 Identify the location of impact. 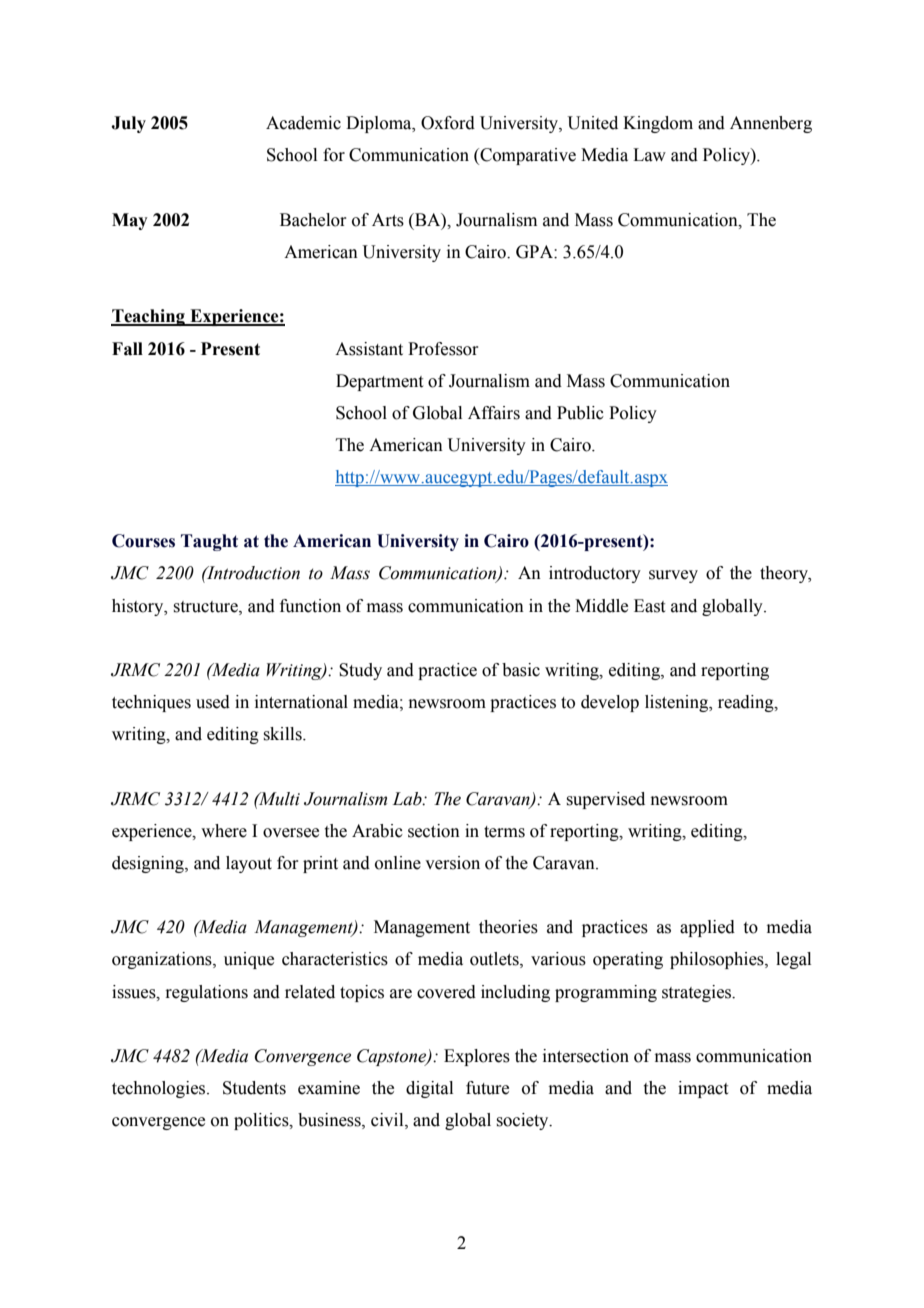
(703, 1089).
